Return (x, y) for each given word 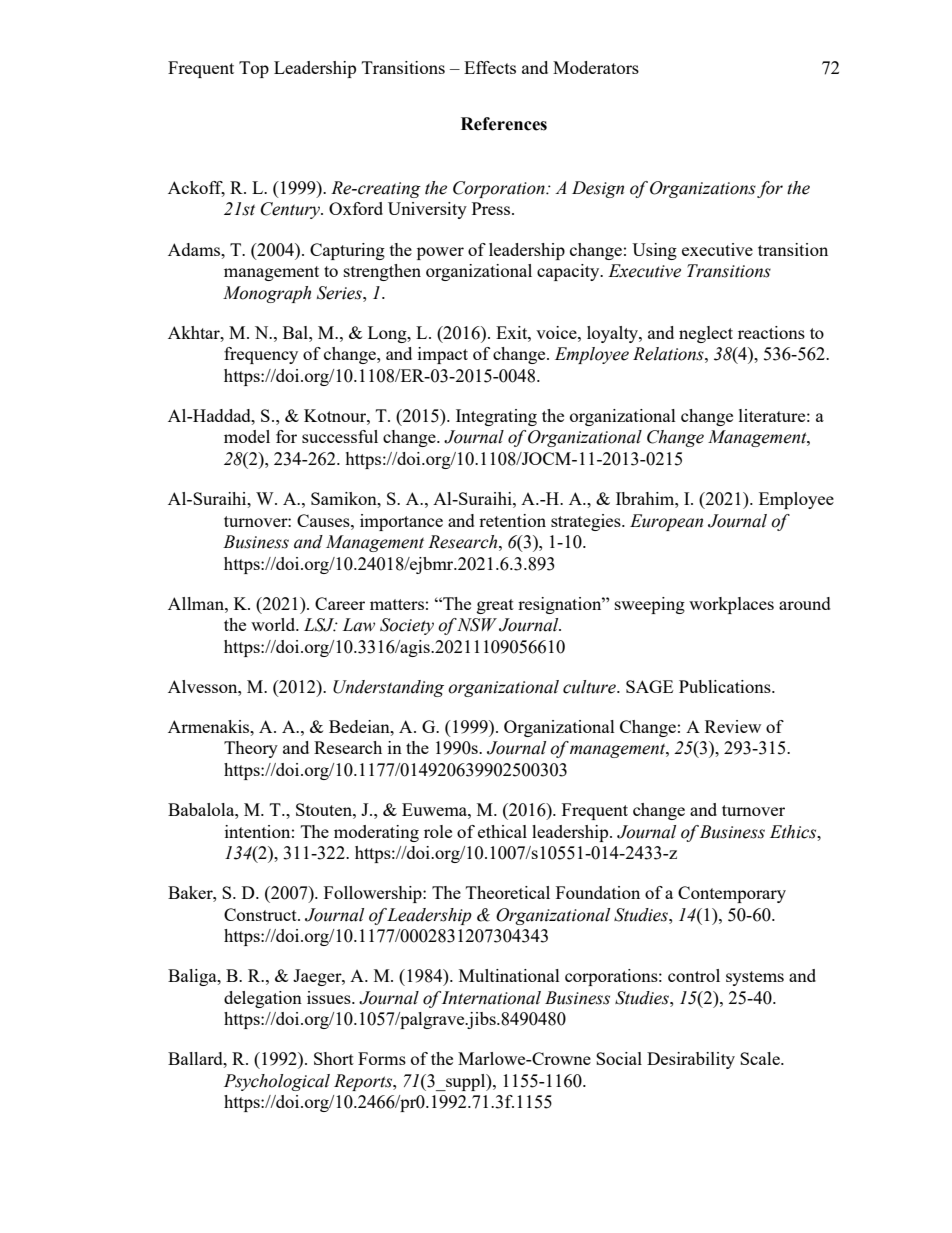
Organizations (703, 189)
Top (254, 69)
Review (733, 726)
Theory (251, 749)
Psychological (277, 1082)
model (247, 436)
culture (590, 687)
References (504, 124)
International (491, 998)
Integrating (496, 417)
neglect (706, 334)
